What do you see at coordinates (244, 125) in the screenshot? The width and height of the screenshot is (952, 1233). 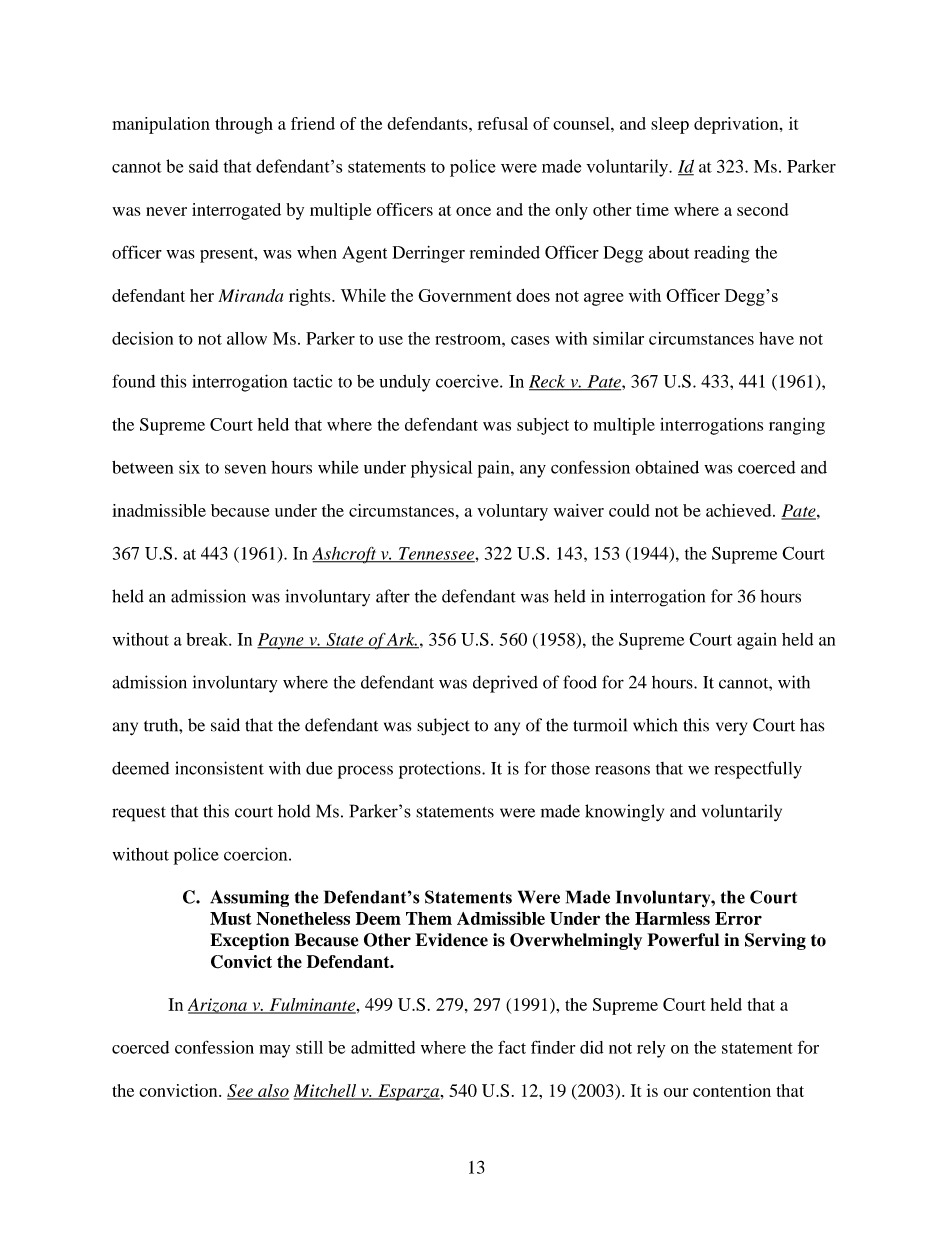 I see `through` at bounding box center [244, 125].
